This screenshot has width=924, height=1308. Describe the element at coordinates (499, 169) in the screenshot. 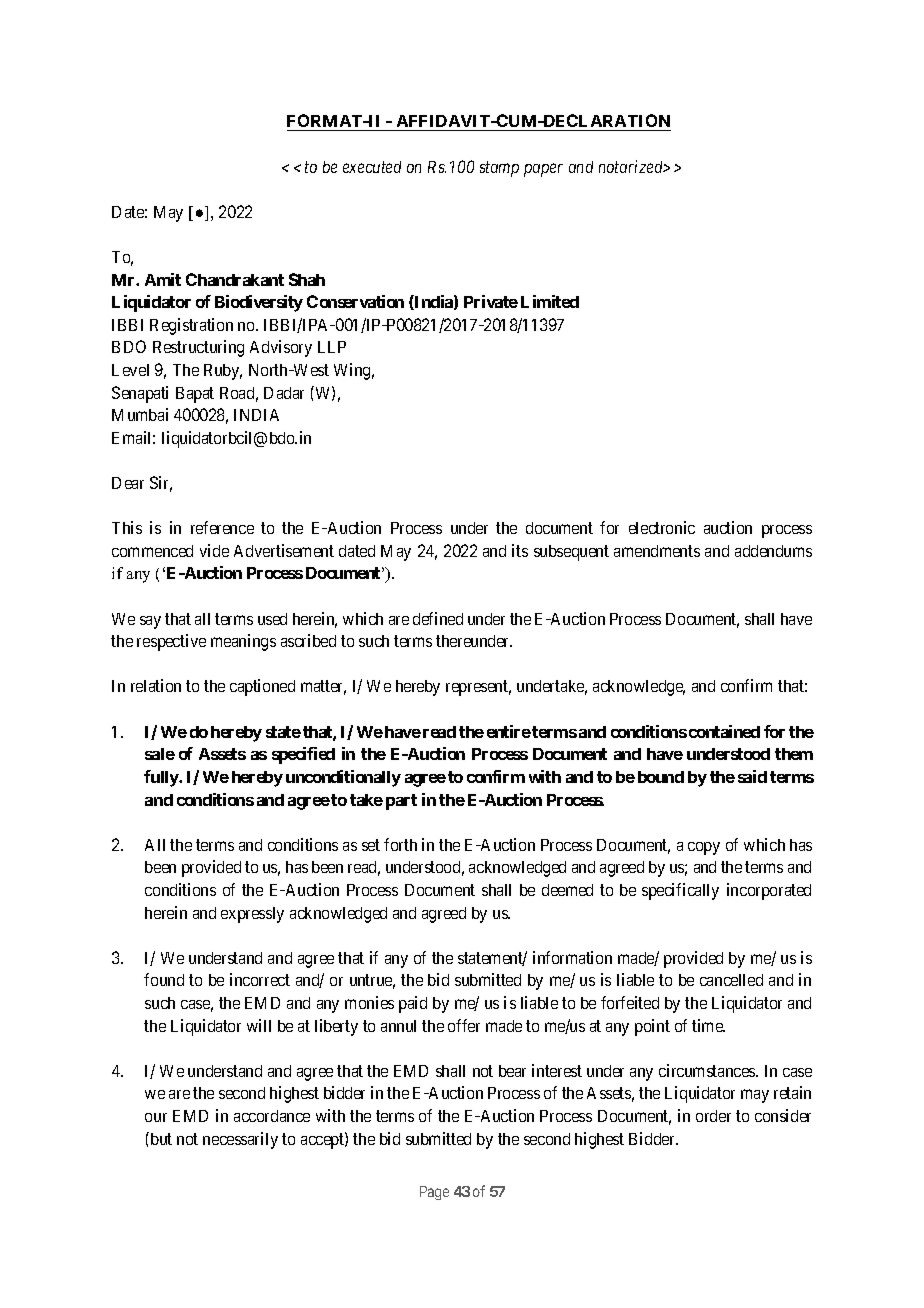

I see `stamp` at that location.
